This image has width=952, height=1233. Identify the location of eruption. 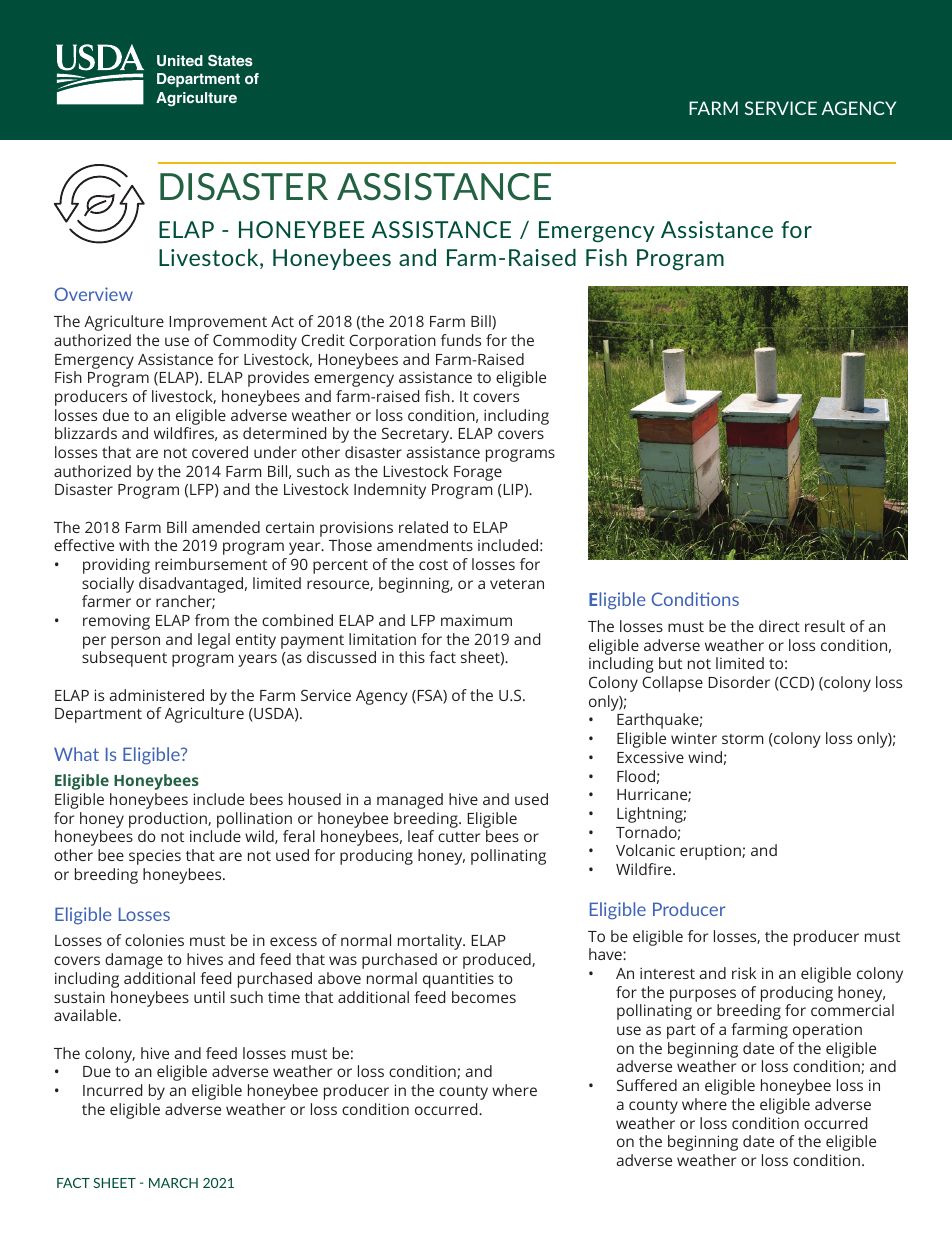
(711, 852).
